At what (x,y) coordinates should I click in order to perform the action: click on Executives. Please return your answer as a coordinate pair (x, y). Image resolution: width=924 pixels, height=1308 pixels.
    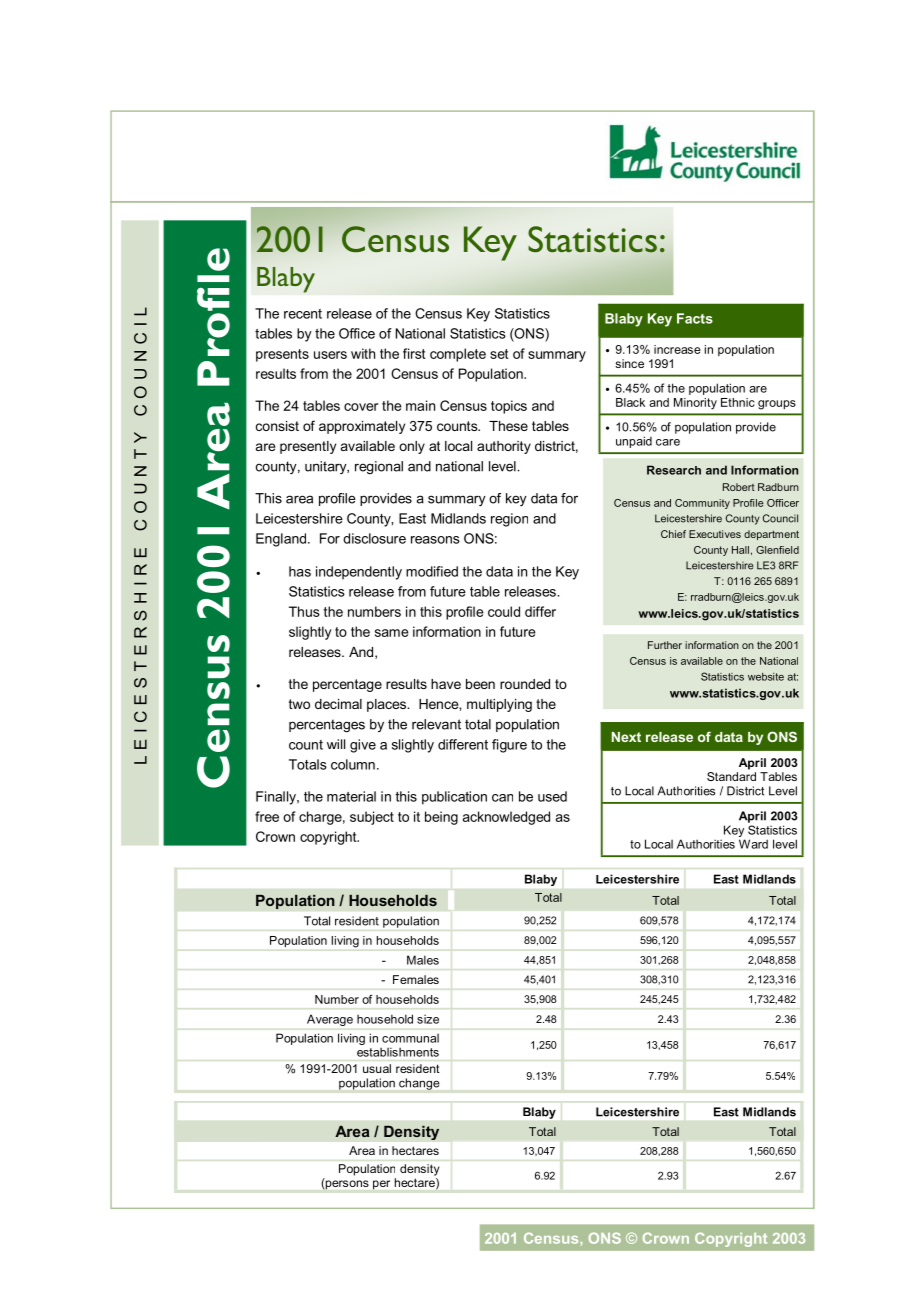
    Looking at the image, I should click on (715, 534).
